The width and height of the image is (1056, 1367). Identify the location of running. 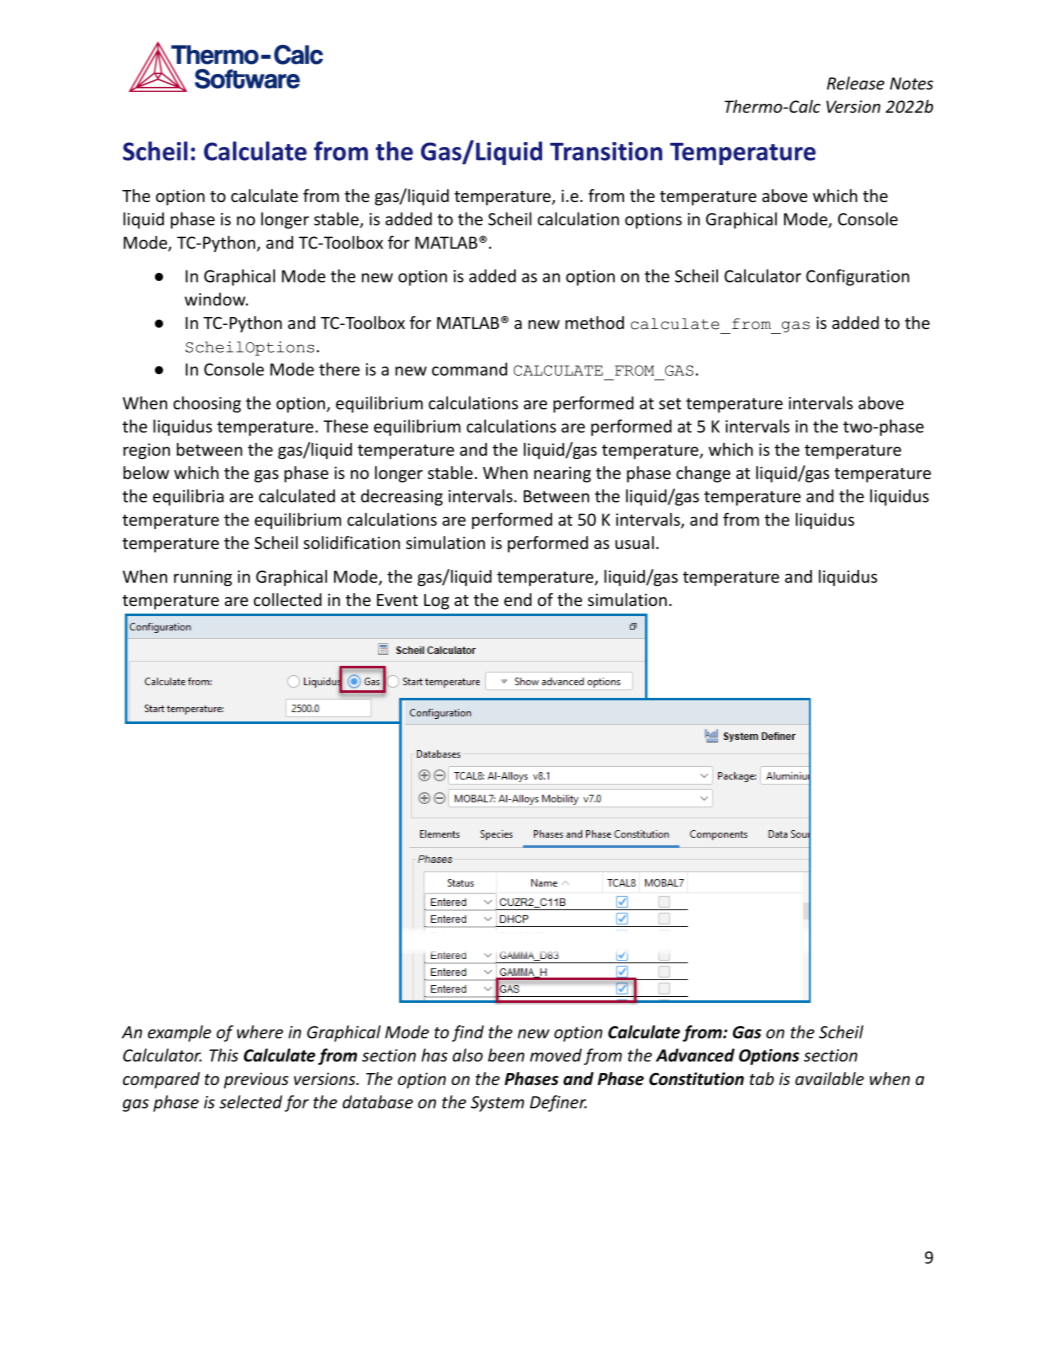
(203, 578).
